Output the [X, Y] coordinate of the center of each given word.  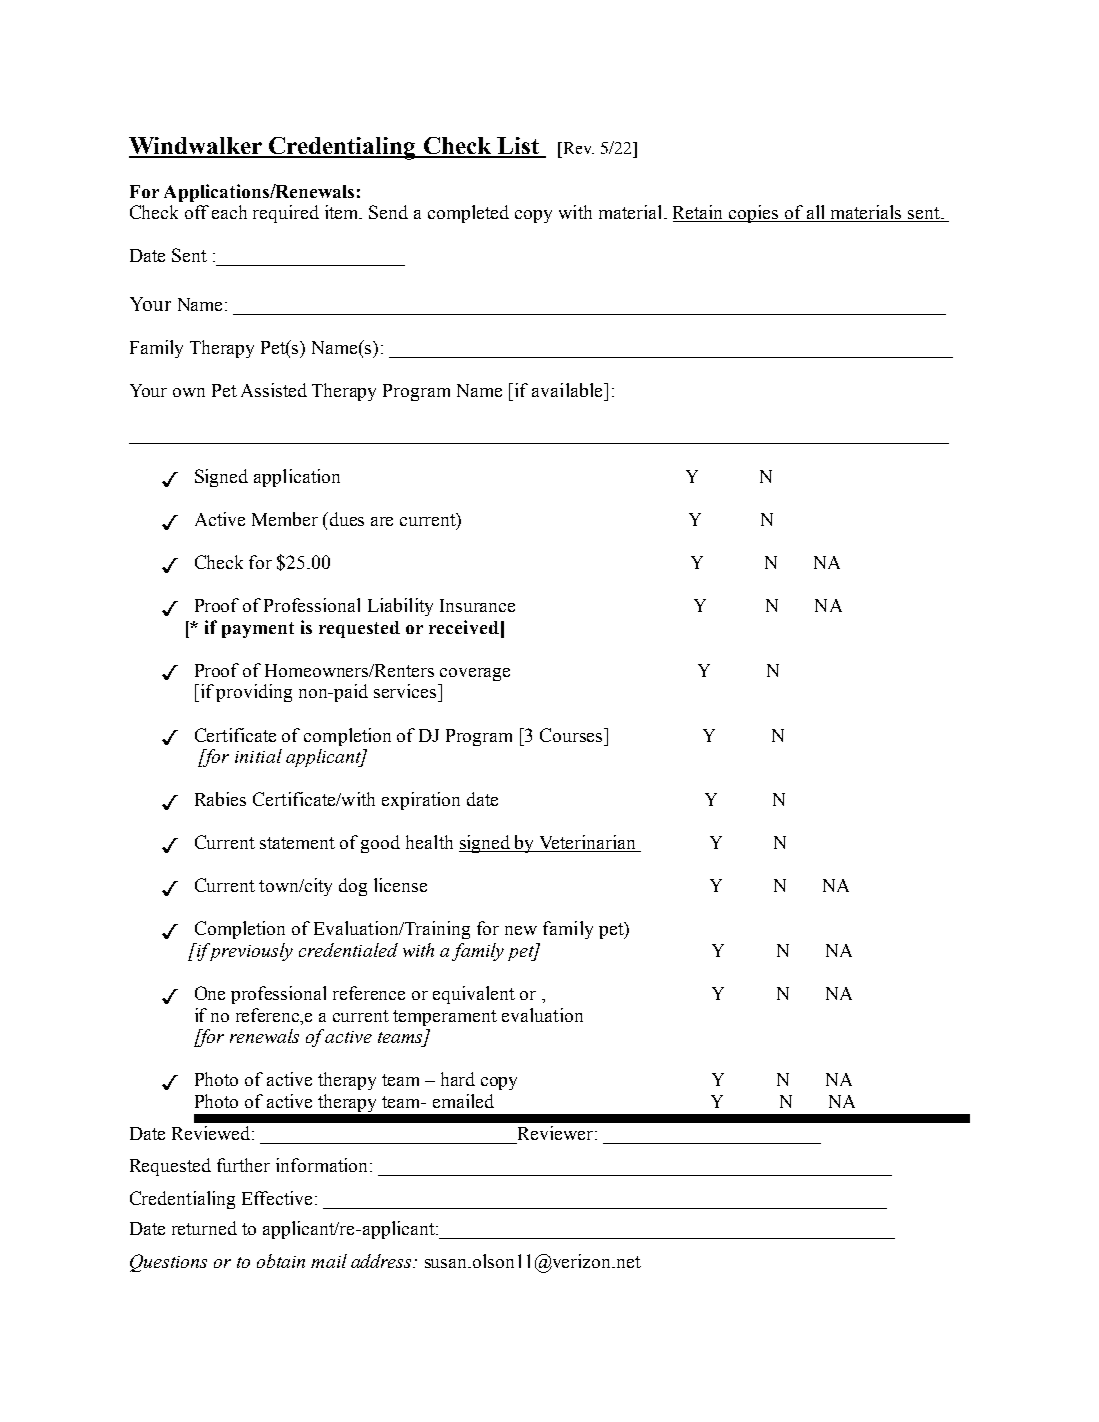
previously [250, 952]
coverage [475, 674]
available [568, 390]
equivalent [474, 995]
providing [254, 693]
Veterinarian [588, 843]
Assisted [274, 390]
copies [754, 214]
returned [204, 1228]
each [229, 212]
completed [468, 214]
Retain [699, 213]
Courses [572, 735]
